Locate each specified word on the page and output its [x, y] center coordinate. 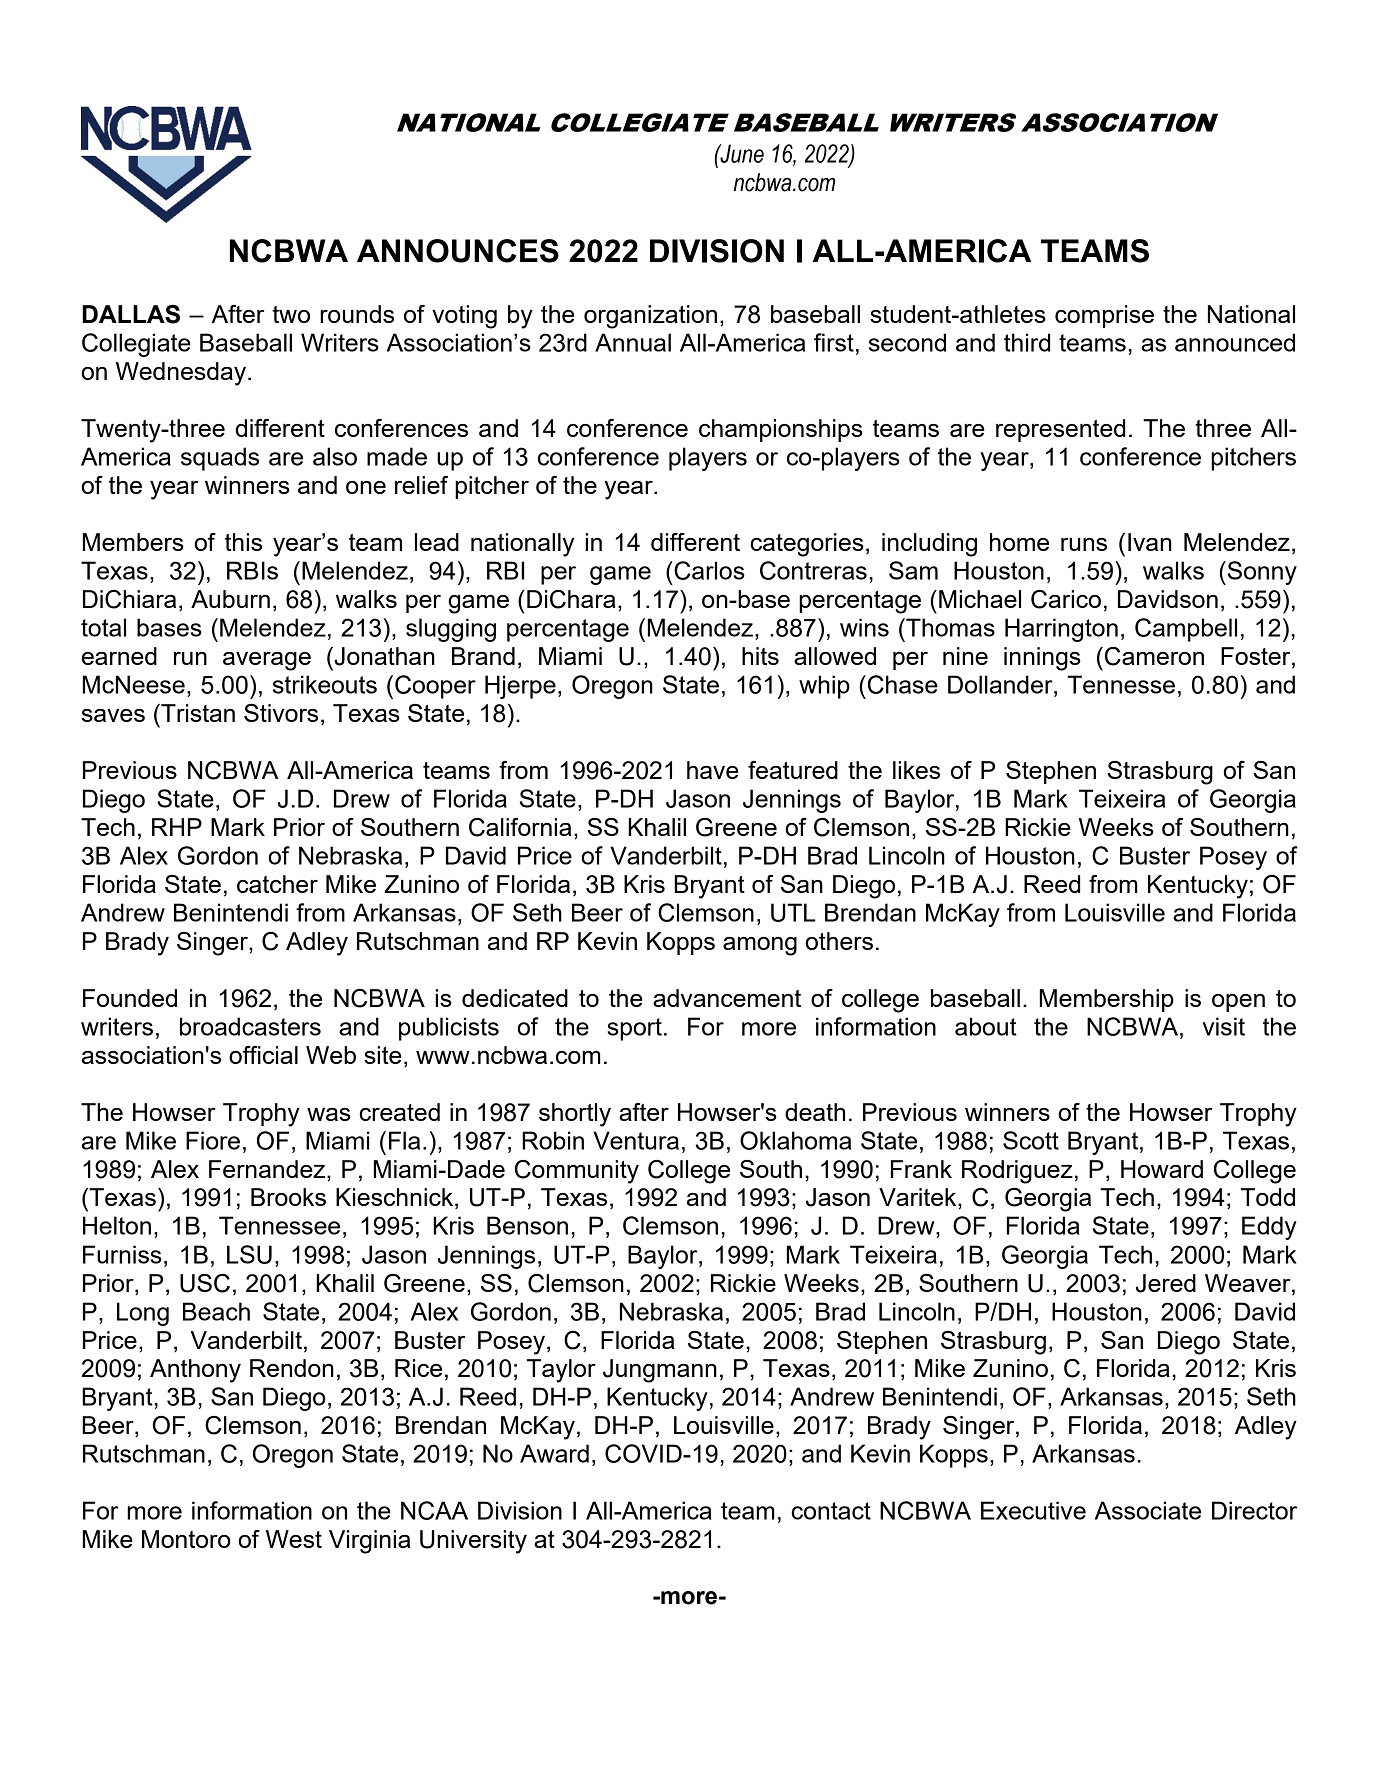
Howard [1162, 1169]
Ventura [636, 1140]
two [291, 314]
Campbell [1186, 630]
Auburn [230, 599]
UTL [793, 912]
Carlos [708, 570]
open [1238, 1003]
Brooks [288, 1197]
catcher [277, 884]
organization [650, 317]
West [294, 1539]
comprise [1104, 316]
